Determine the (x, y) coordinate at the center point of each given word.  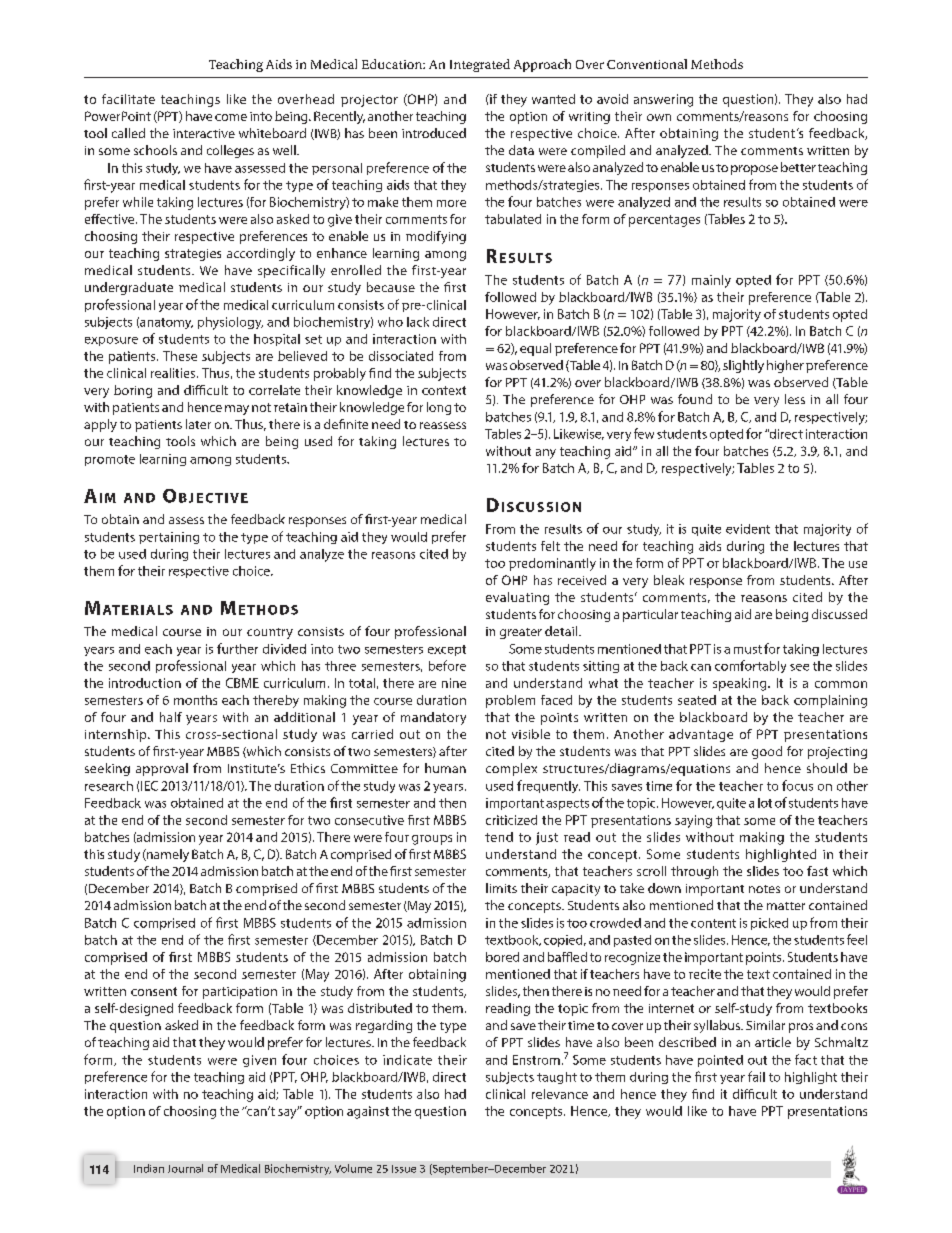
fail (756, 1076)
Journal (185, 1168)
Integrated (480, 65)
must (748, 649)
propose (754, 170)
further (237, 648)
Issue (404, 1169)
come (231, 117)
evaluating (517, 598)
